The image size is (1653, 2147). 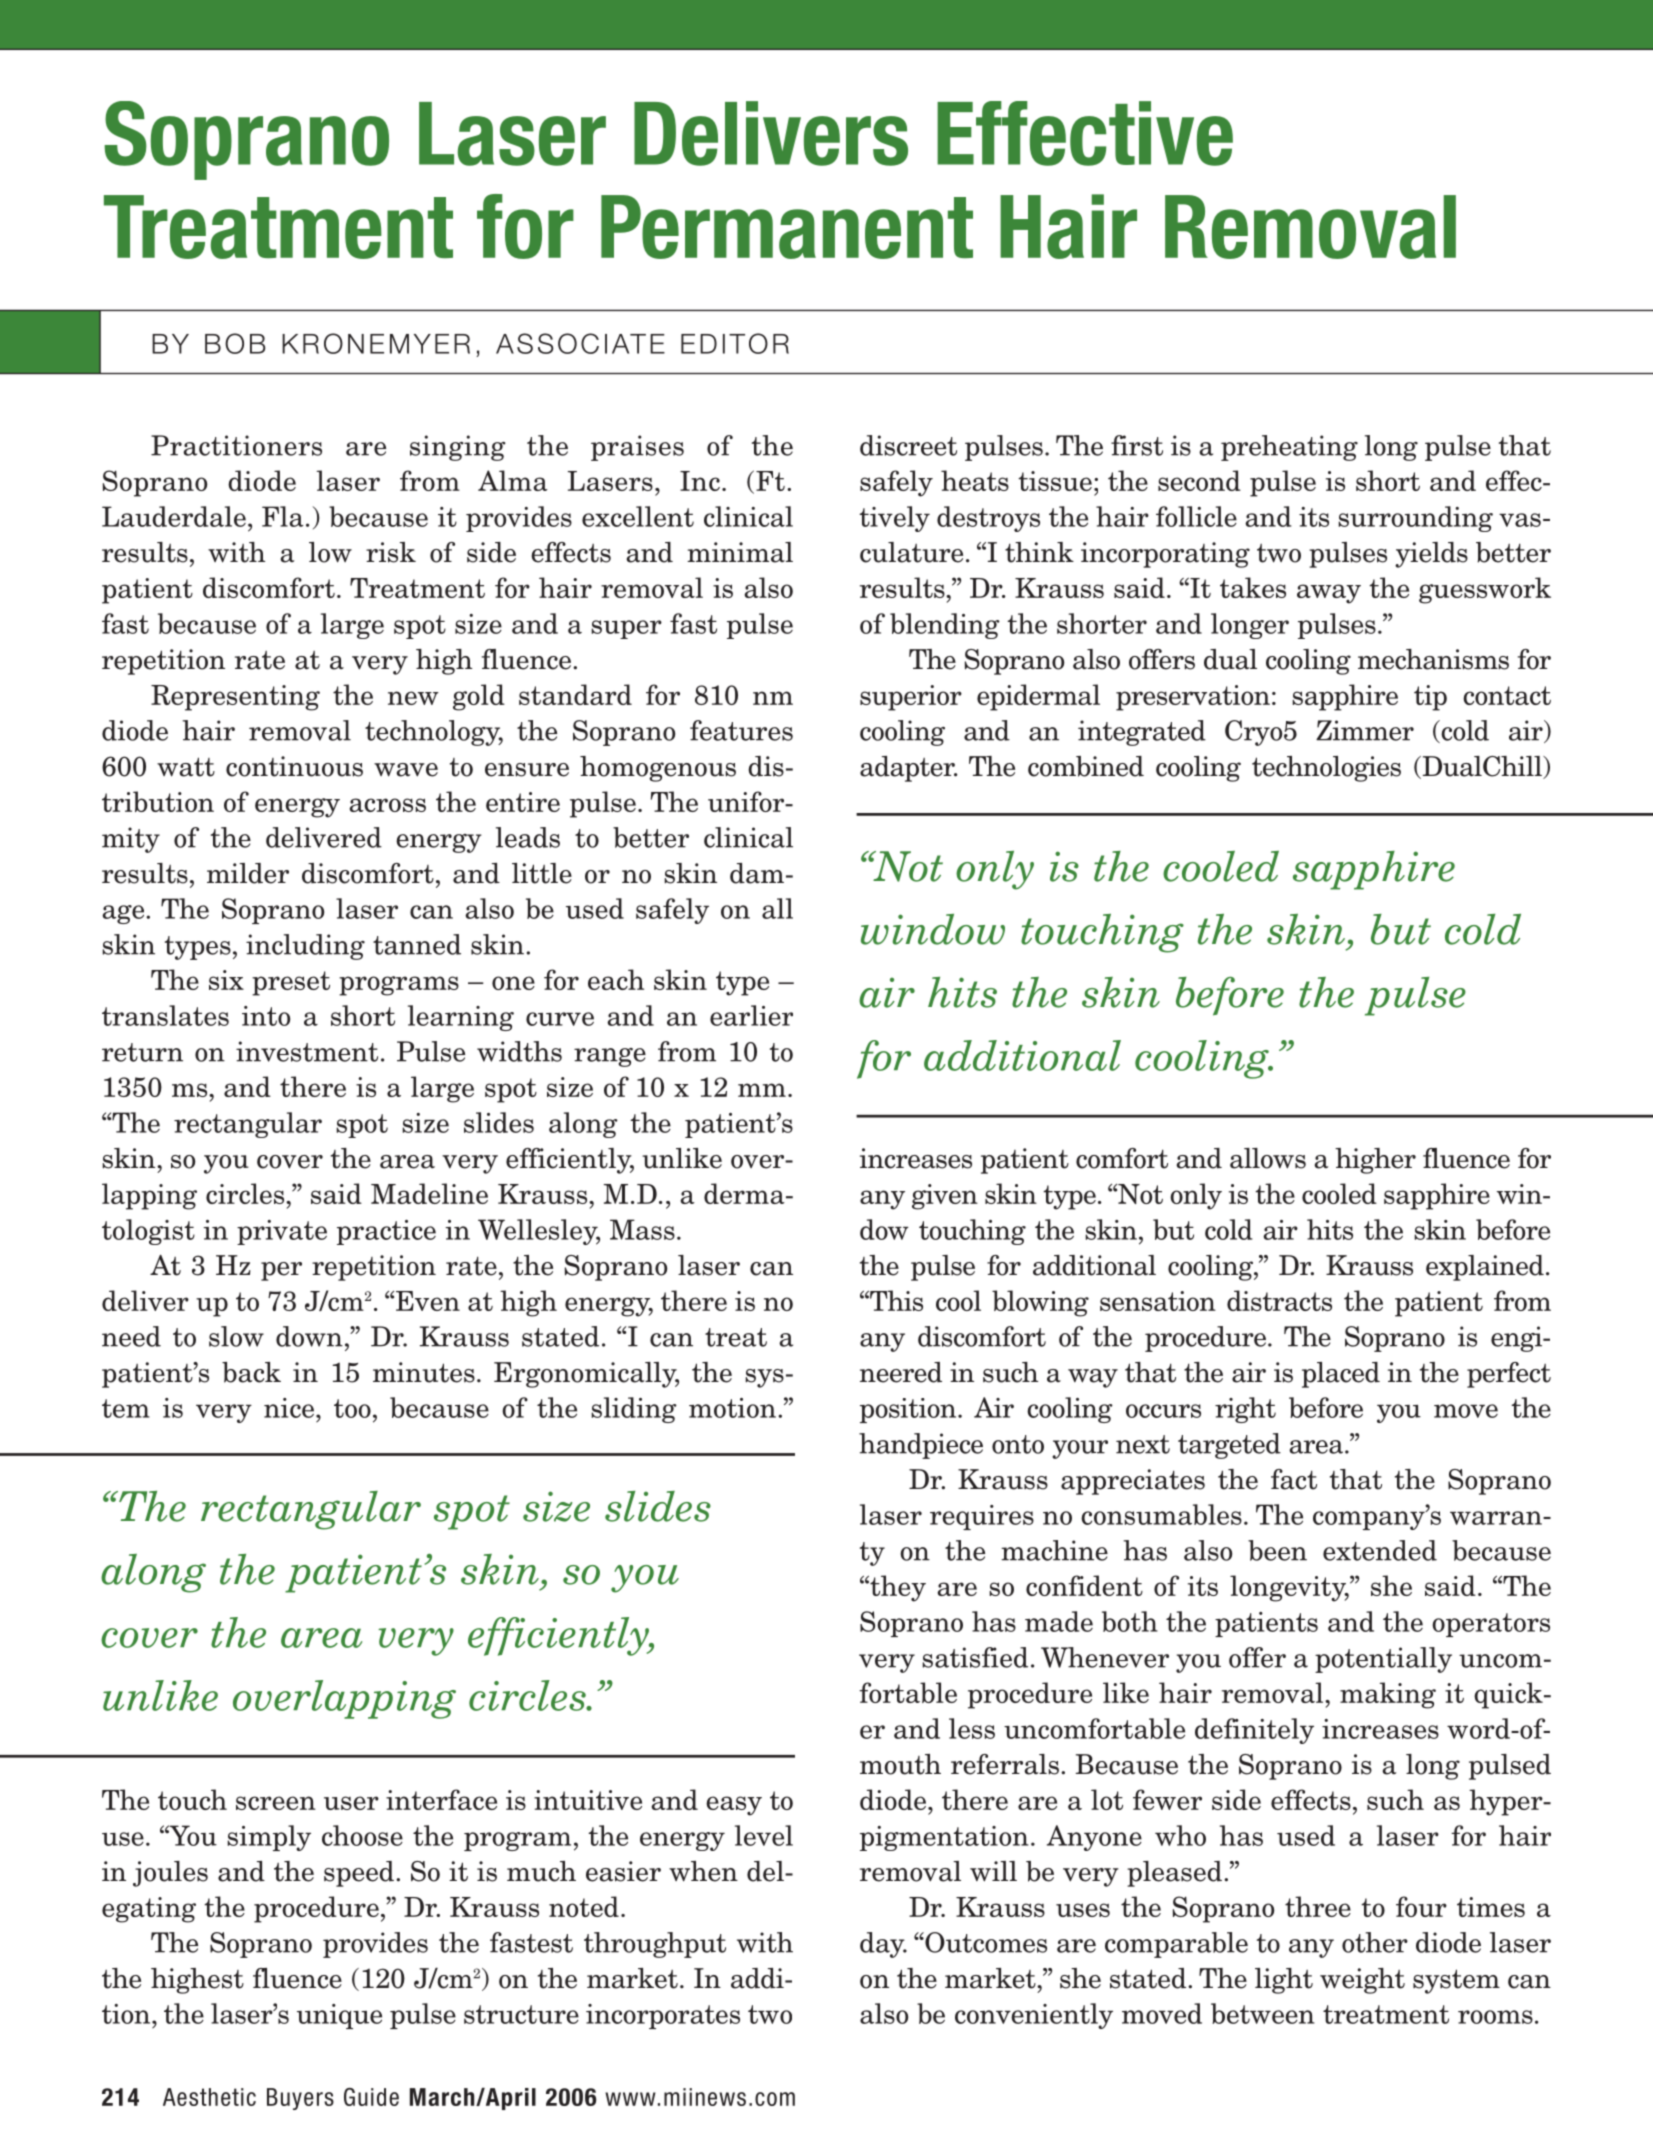 What do you see at coordinates (1326, 769) in the page?
I see `technologies` at bounding box center [1326, 769].
